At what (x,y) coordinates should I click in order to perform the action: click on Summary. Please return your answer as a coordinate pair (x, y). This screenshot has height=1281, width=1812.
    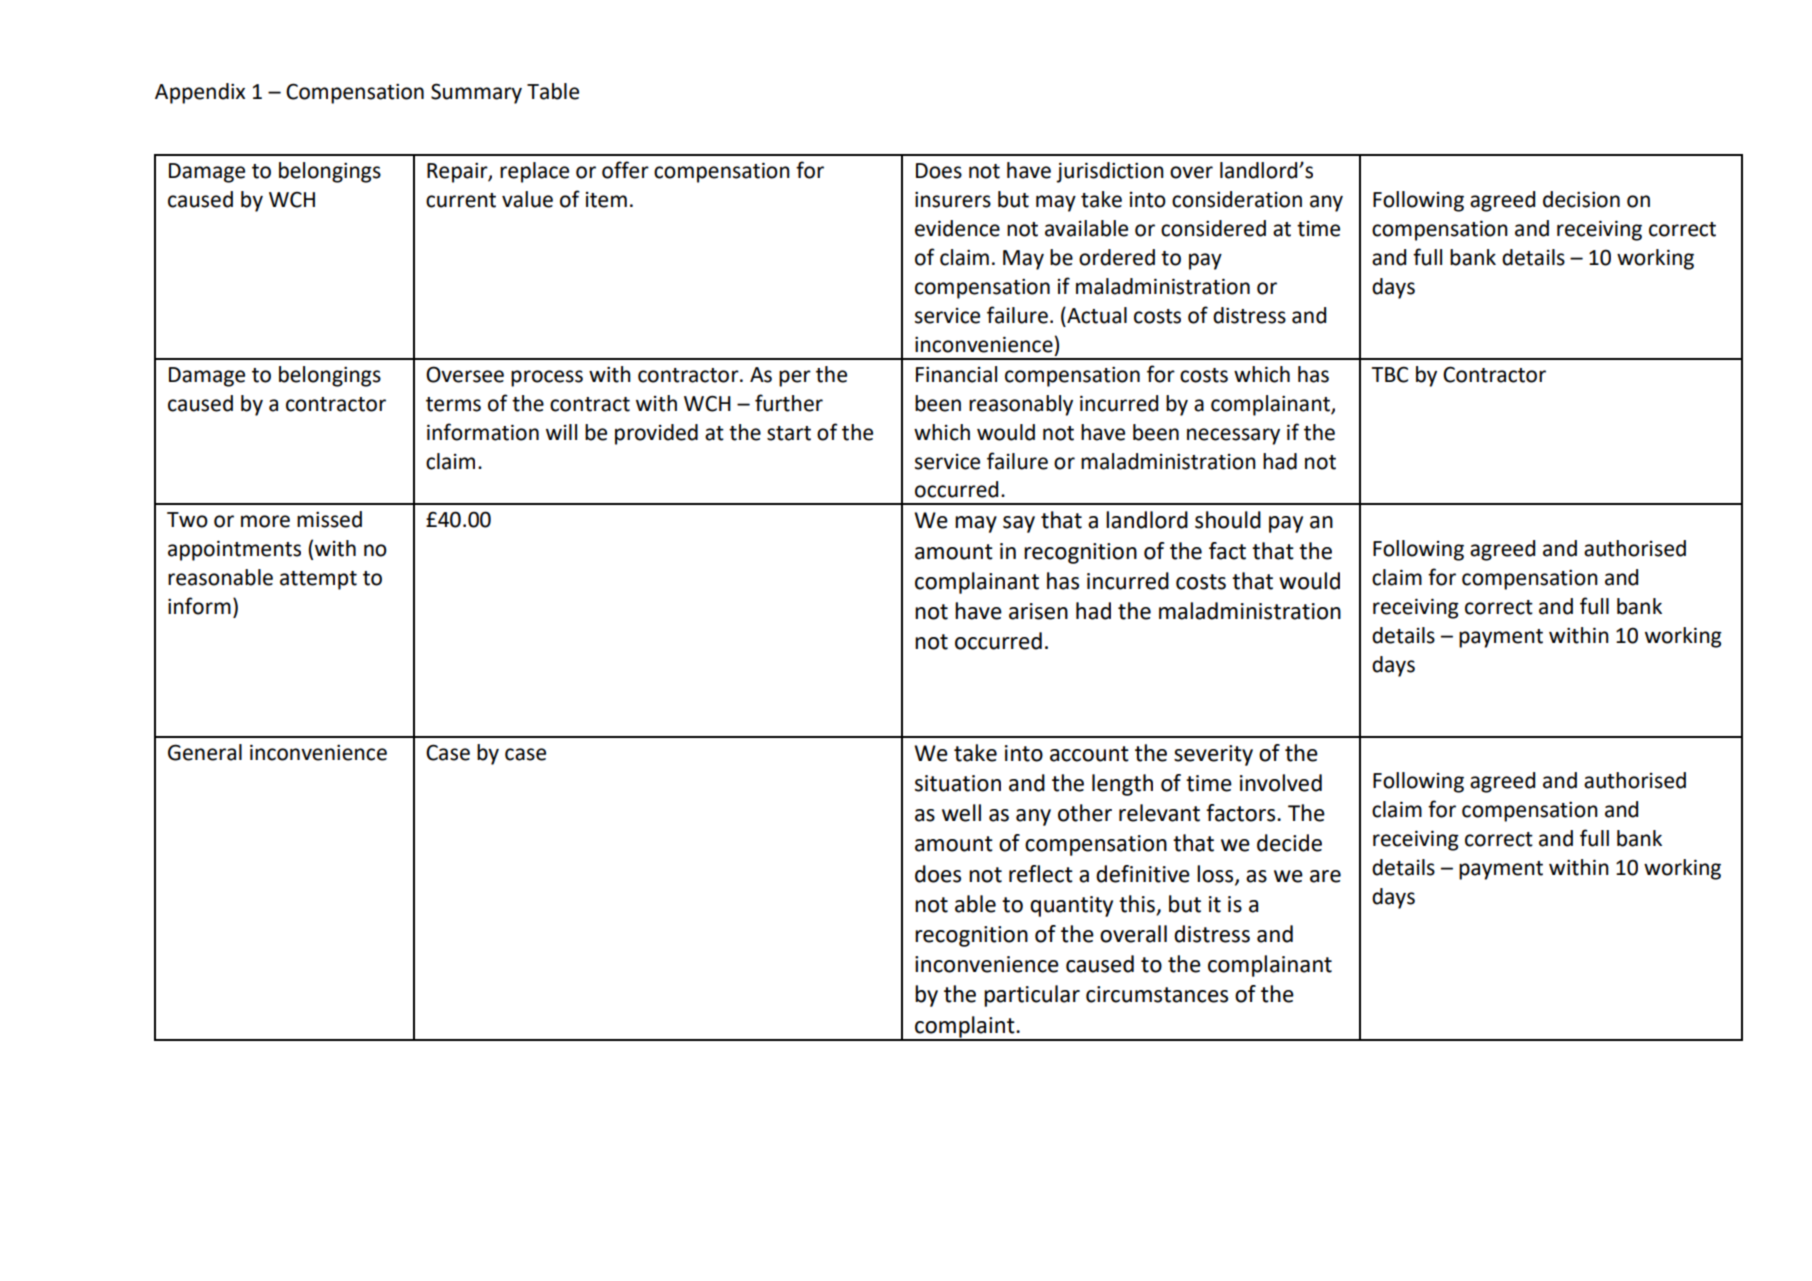
    Looking at the image, I should click on (476, 93).
